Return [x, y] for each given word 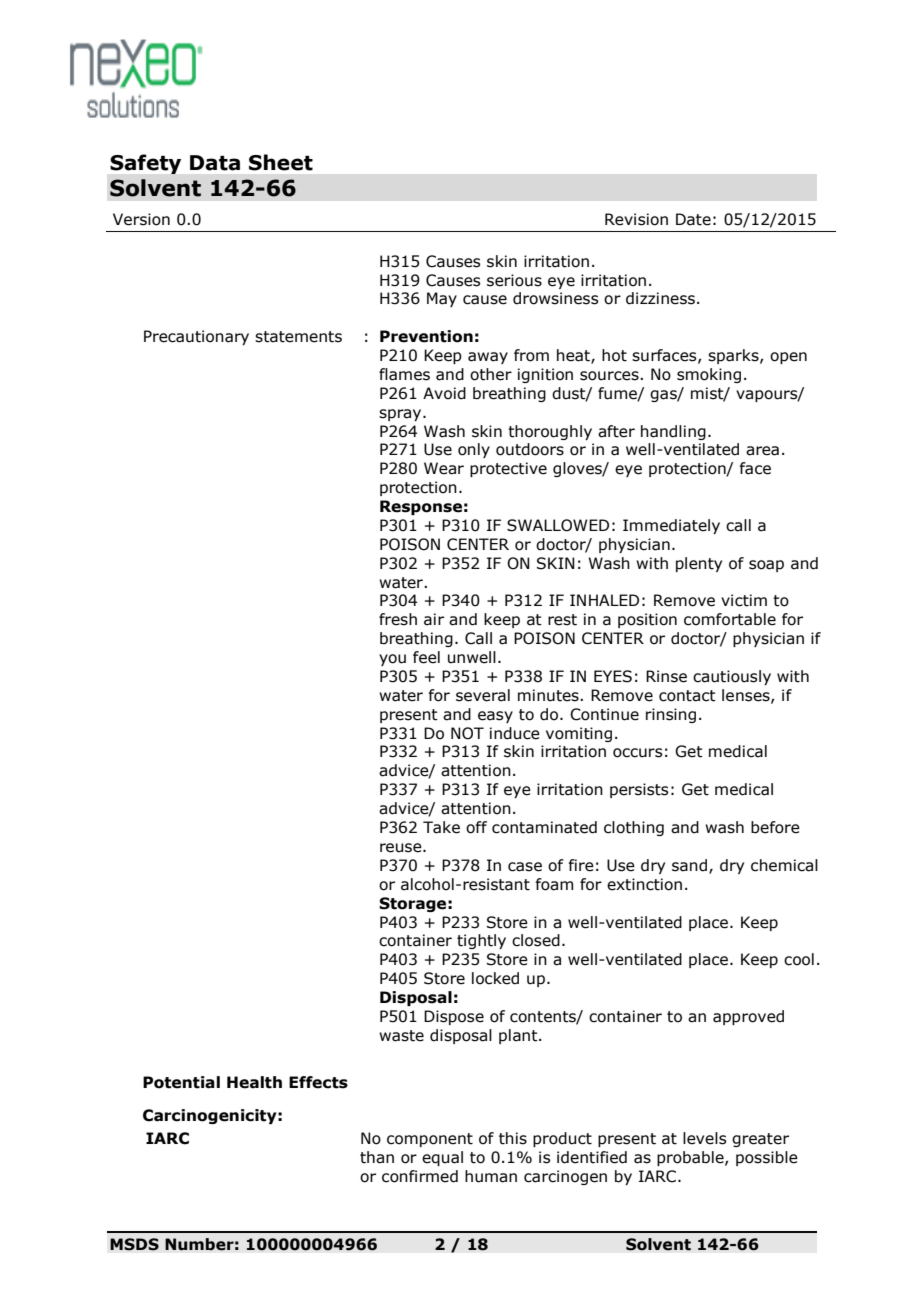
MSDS [134, 1244]
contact [687, 696]
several [483, 695]
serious [514, 280]
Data [215, 163]
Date [693, 219]
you [392, 660]
